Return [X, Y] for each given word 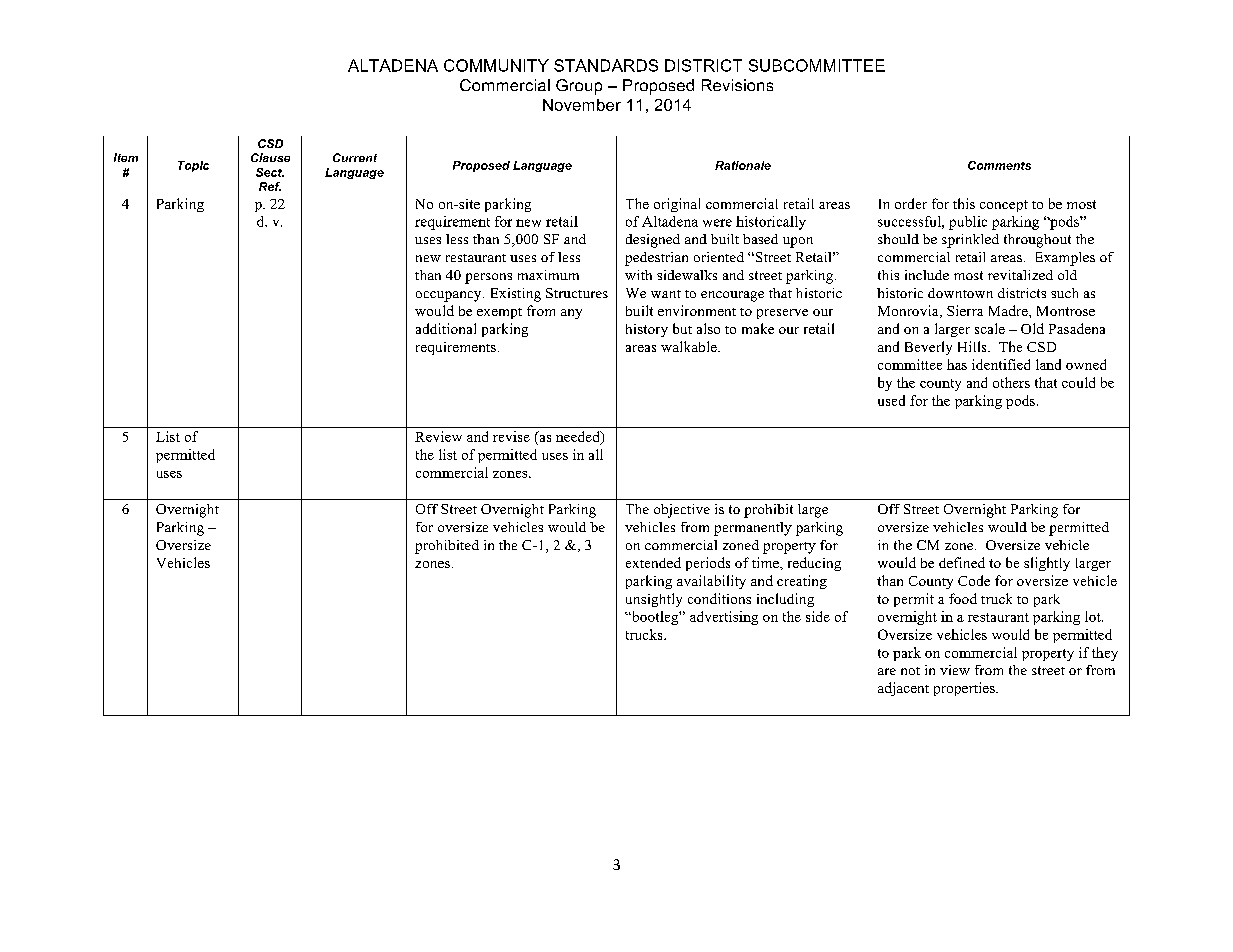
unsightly [654, 600]
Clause [270, 157]
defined [962, 562]
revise [511, 436]
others [1011, 382]
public [968, 223]
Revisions [737, 85]
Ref [270, 186]
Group [579, 87]
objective [682, 511]
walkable [690, 346]
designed [653, 241]
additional [446, 328]
